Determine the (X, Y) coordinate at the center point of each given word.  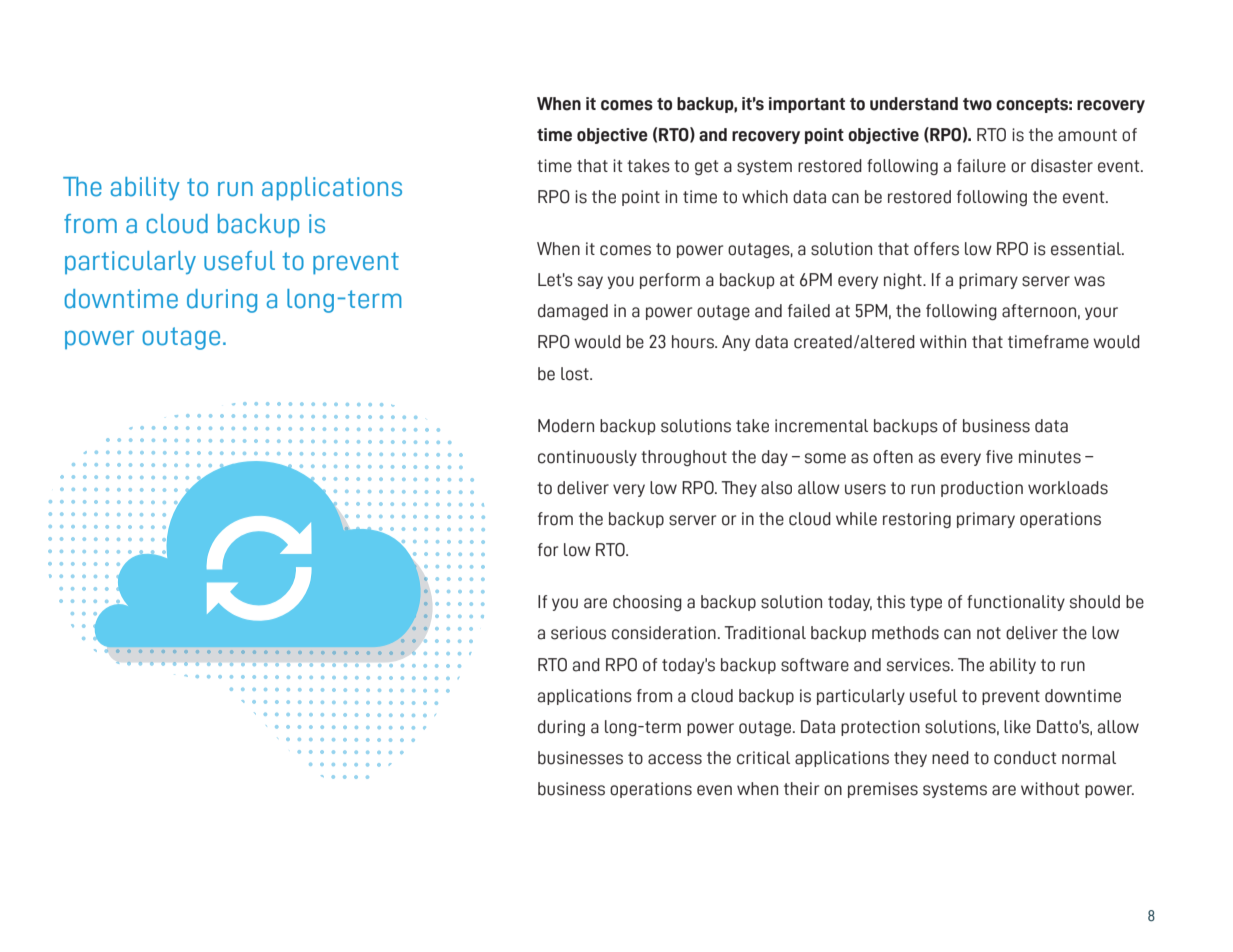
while (856, 519)
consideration (664, 633)
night (904, 281)
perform (670, 281)
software (815, 665)
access (675, 759)
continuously (587, 458)
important (807, 105)
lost (576, 374)
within (943, 341)
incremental (821, 426)
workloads (1068, 488)
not (989, 633)
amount (1087, 135)
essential (1087, 249)
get (706, 167)
